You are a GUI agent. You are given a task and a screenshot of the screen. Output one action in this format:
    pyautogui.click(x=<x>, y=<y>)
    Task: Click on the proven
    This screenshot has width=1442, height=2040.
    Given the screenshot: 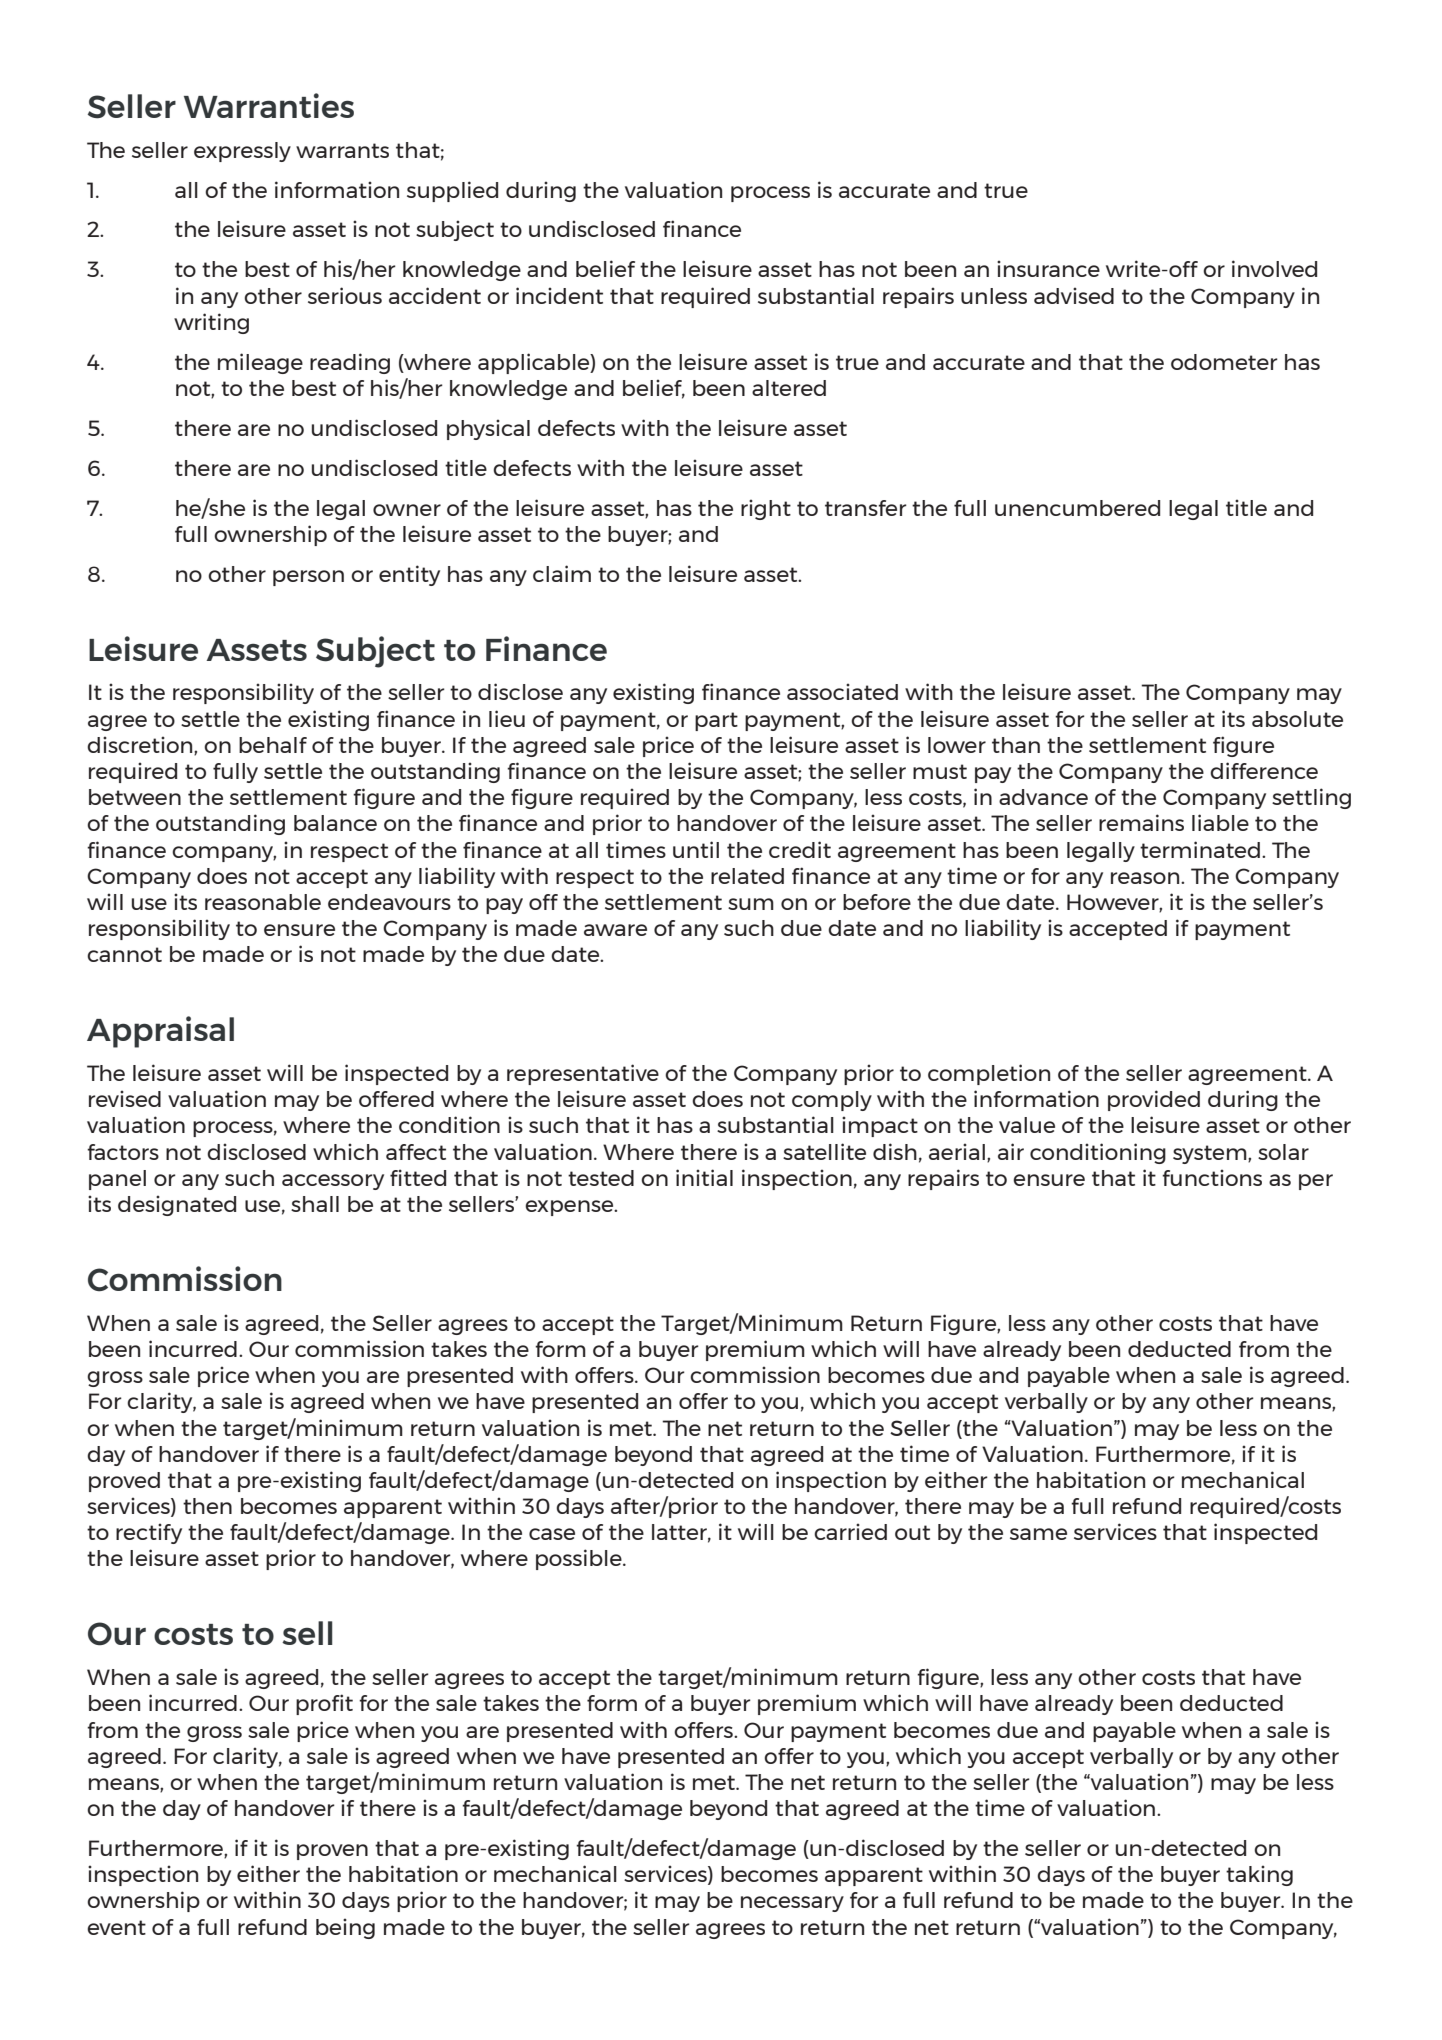 What is the action you would take?
    pyautogui.click(x=332, y=1852)
